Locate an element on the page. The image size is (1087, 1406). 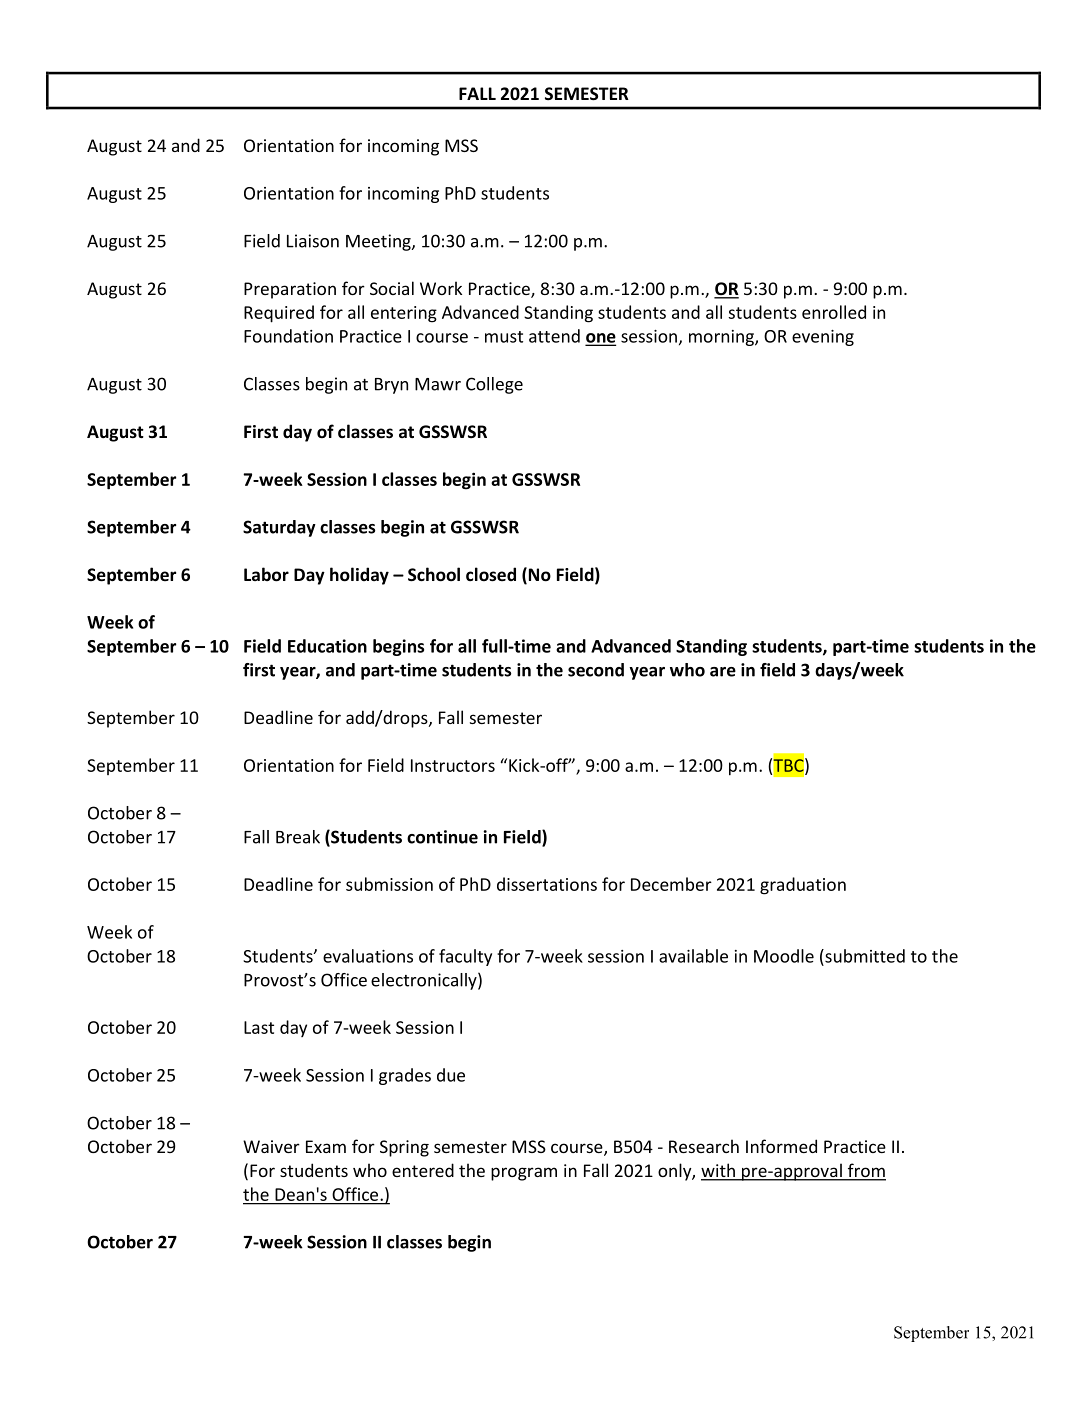
enrolled is located at coordinates (834, 312).
